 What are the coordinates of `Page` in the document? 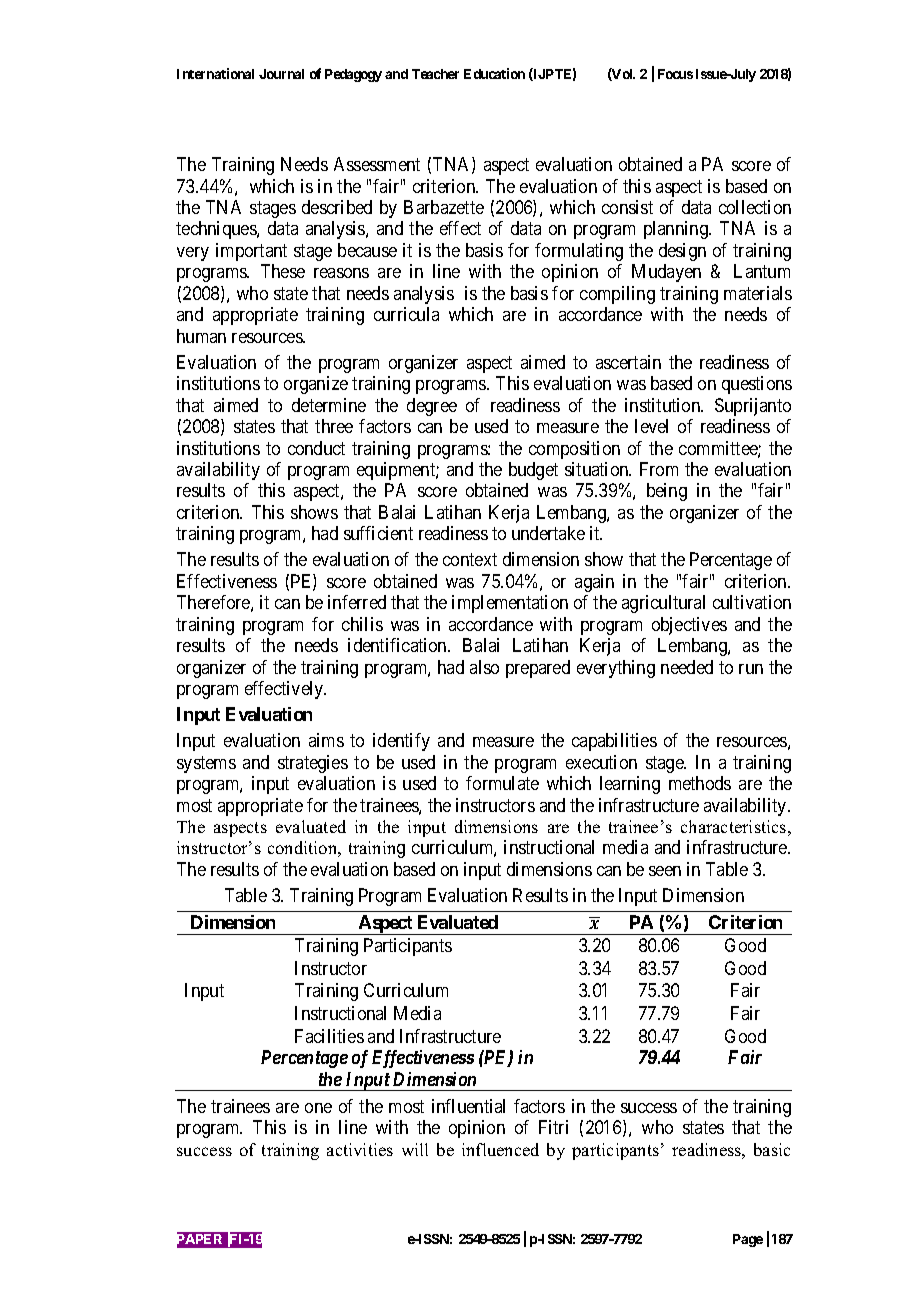 It's located at (748, 1240).
